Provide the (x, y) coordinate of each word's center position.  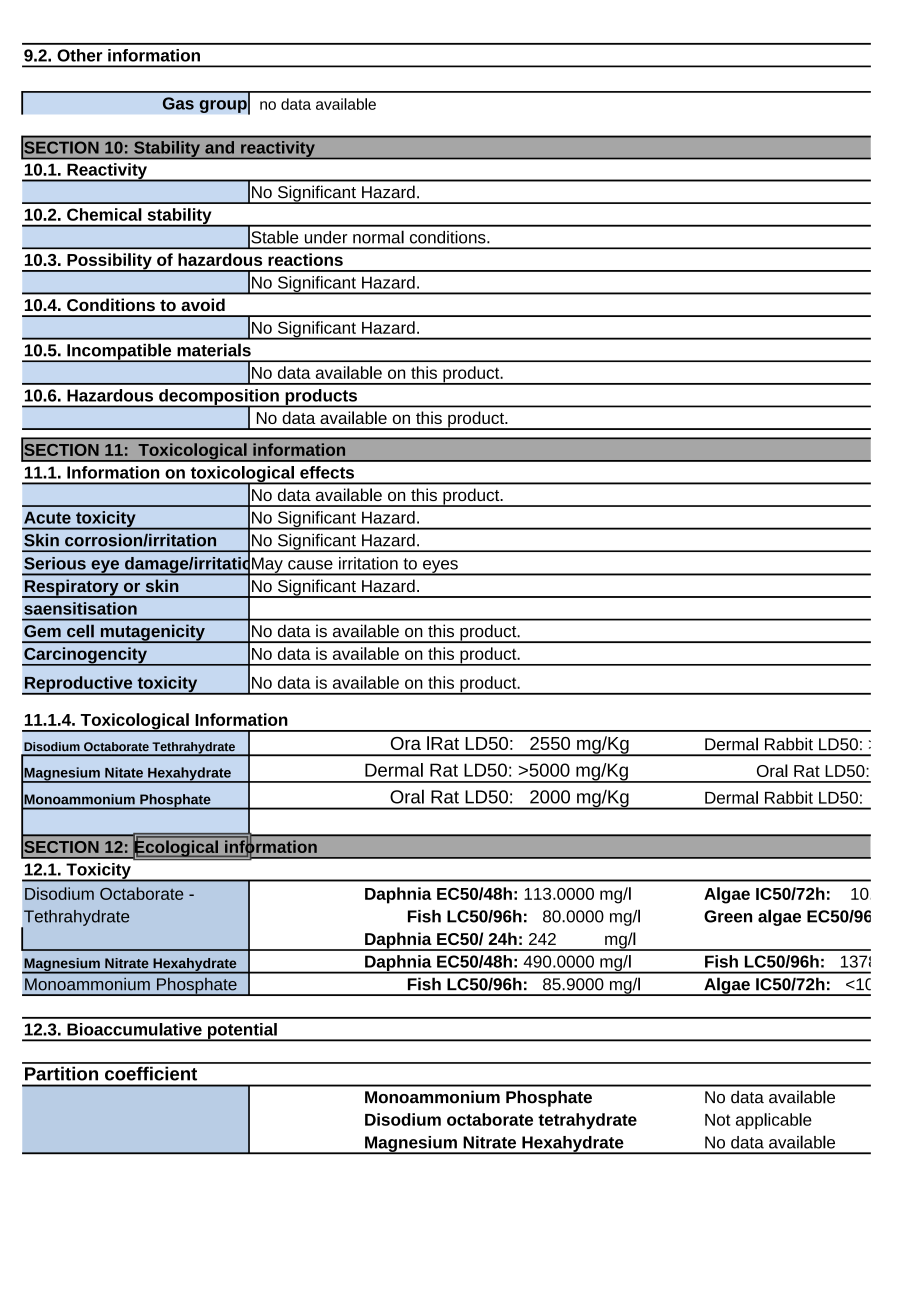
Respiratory (71, 588)
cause (310, 565)
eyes (440, 567)
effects (327, 472)
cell (80, 631)
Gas (178, 103)
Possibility (109, 262)
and (219, 147)
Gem (42, 631)
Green (728, 916)
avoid (203, 304)
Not (717, 1120)
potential (242, 1032)
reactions (305, 259)
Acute (47, 517)
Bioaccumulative (134, 1029)
